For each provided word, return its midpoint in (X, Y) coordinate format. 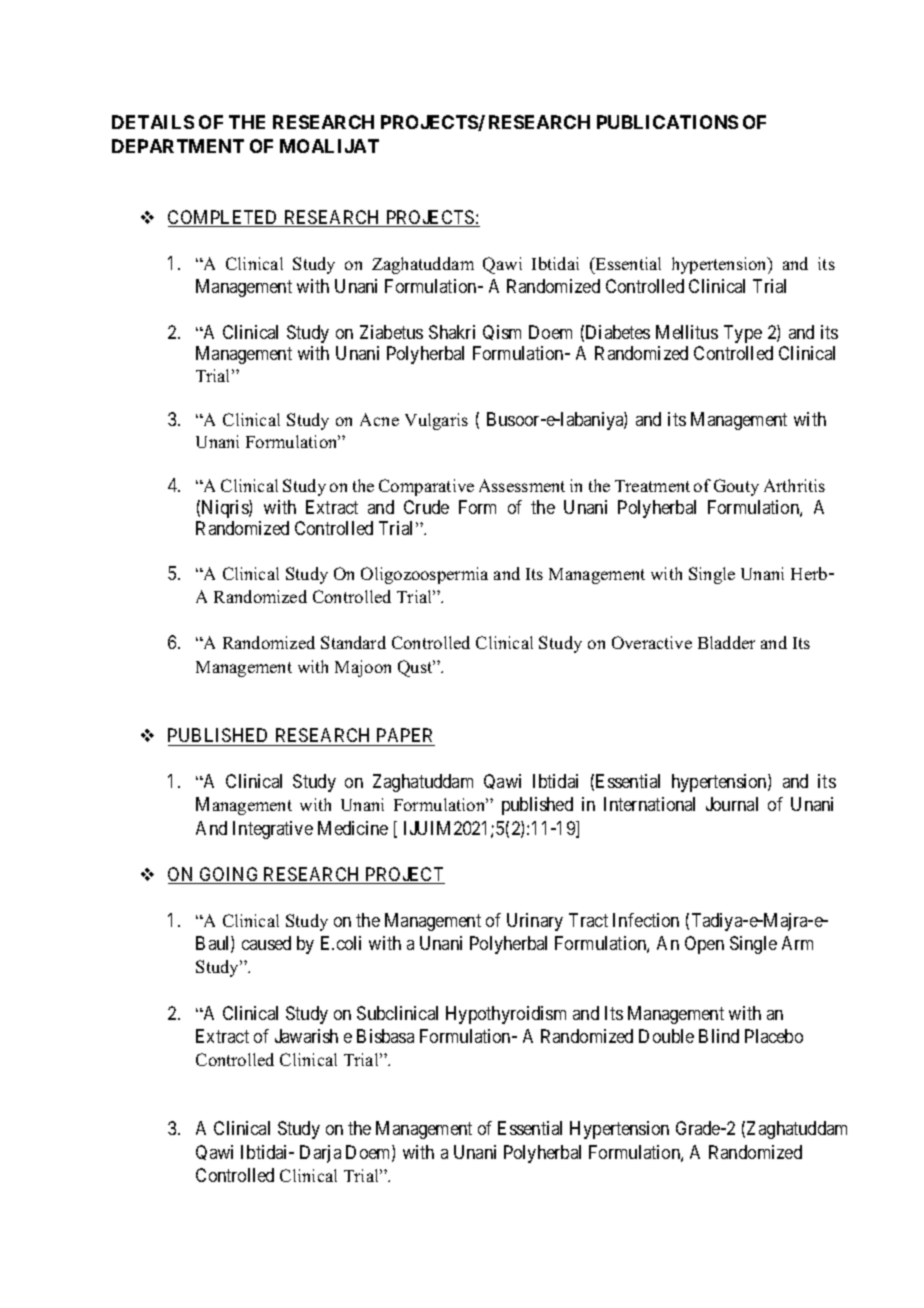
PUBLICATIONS (667, 122)
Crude (426, 507)
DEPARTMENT (178, 146)
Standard (353, 642)
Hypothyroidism (506, 1015)
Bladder (726, 642)
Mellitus (687, 332)
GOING (230, 875)
